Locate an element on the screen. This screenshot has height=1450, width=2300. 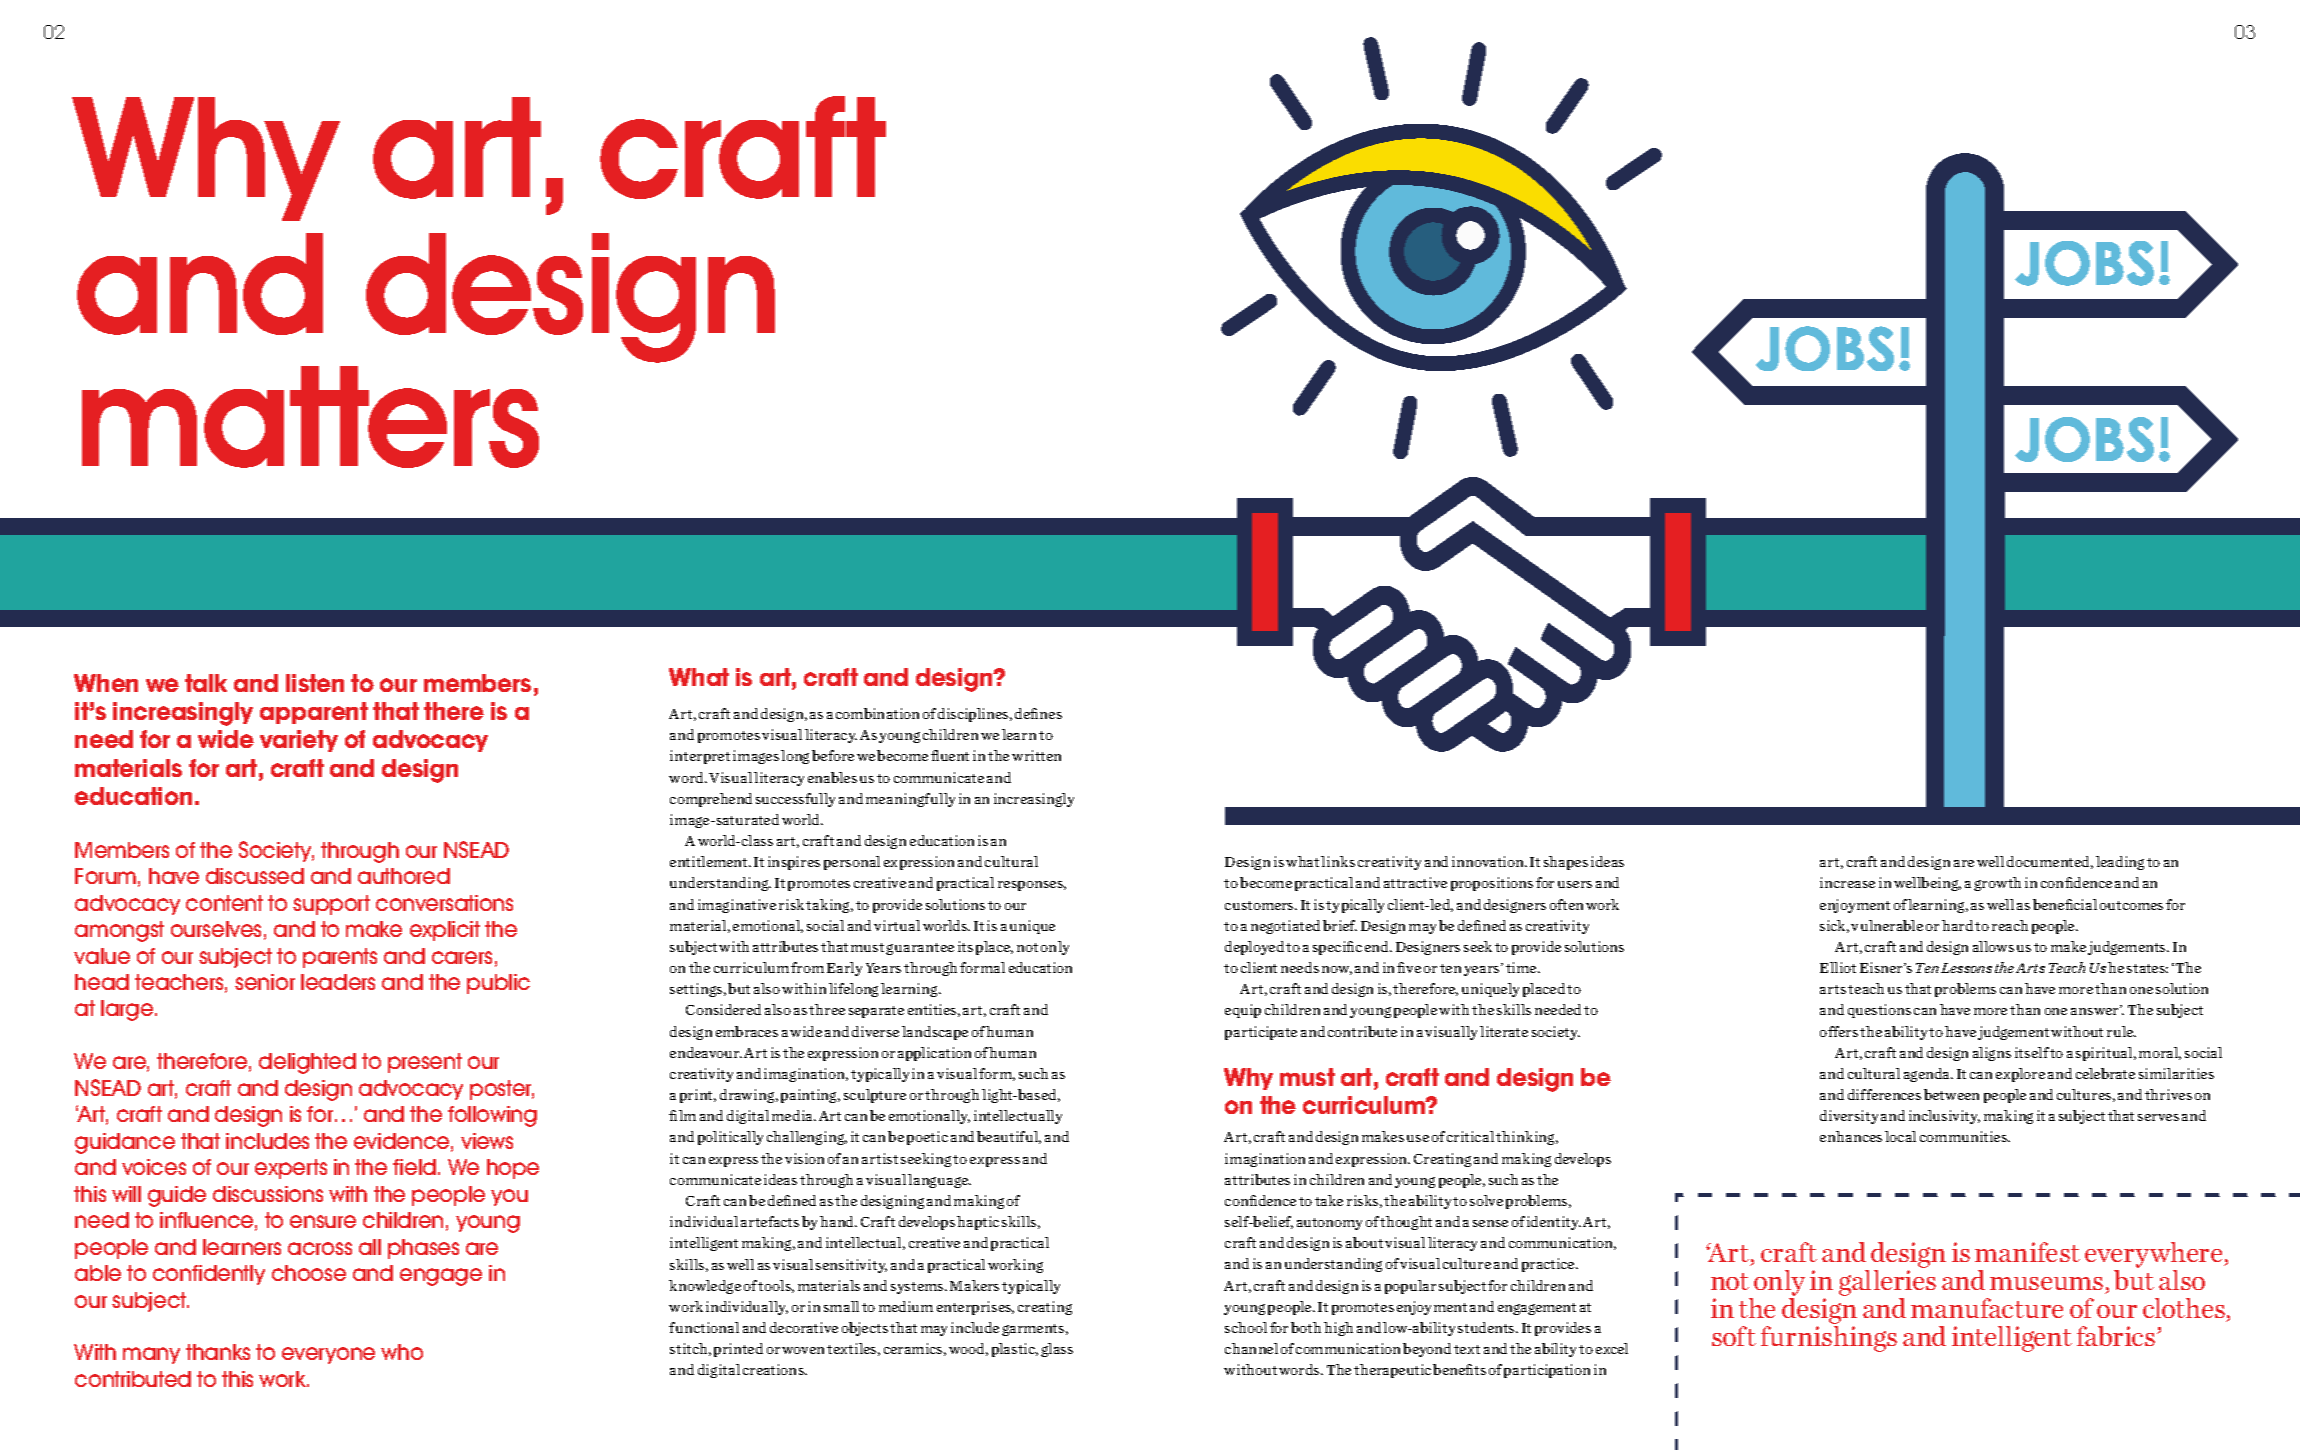
everyone is located at coordinates (328, 1355).
